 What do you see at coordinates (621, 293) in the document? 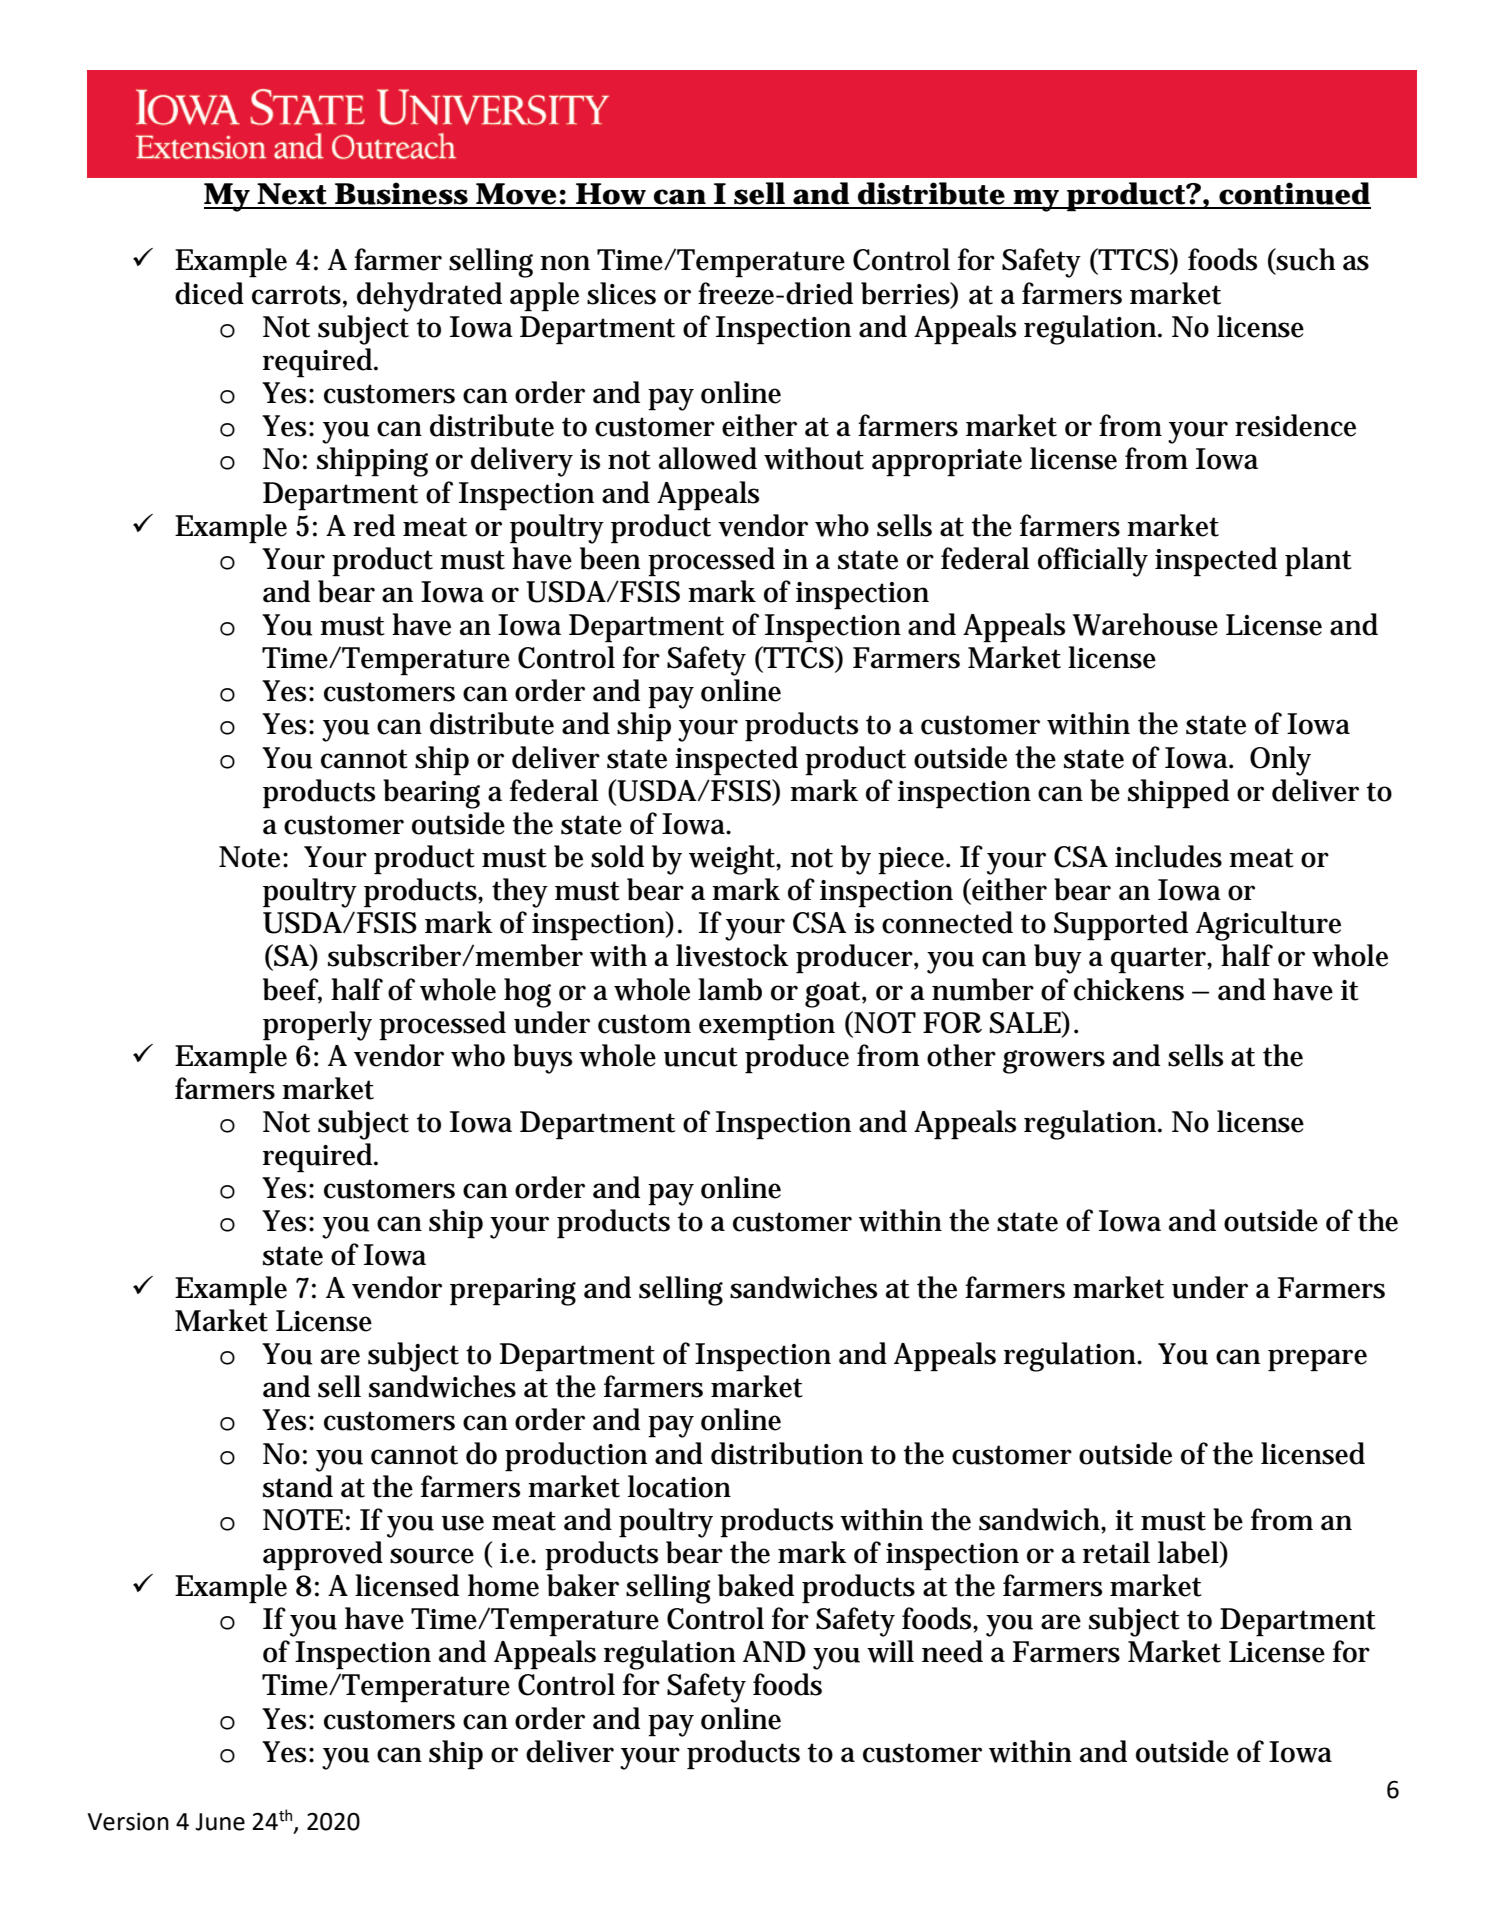
I see `slices` at bounding box center [621, 293].
